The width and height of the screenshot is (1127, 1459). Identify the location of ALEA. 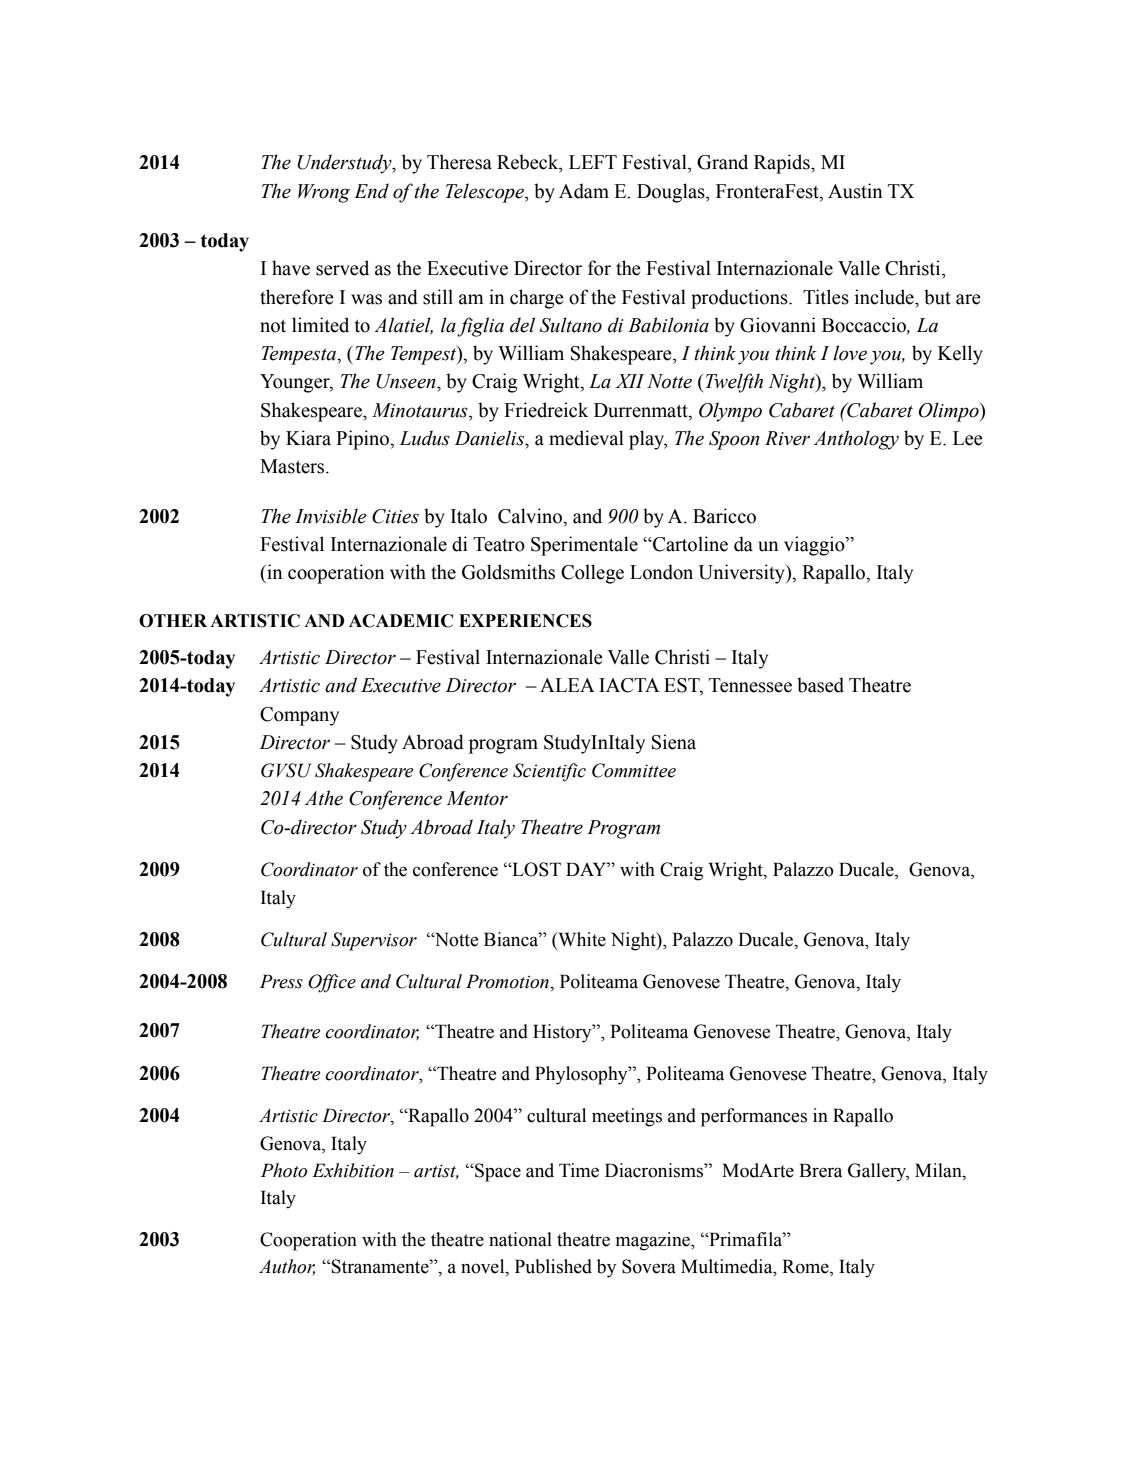
(567, 685).
